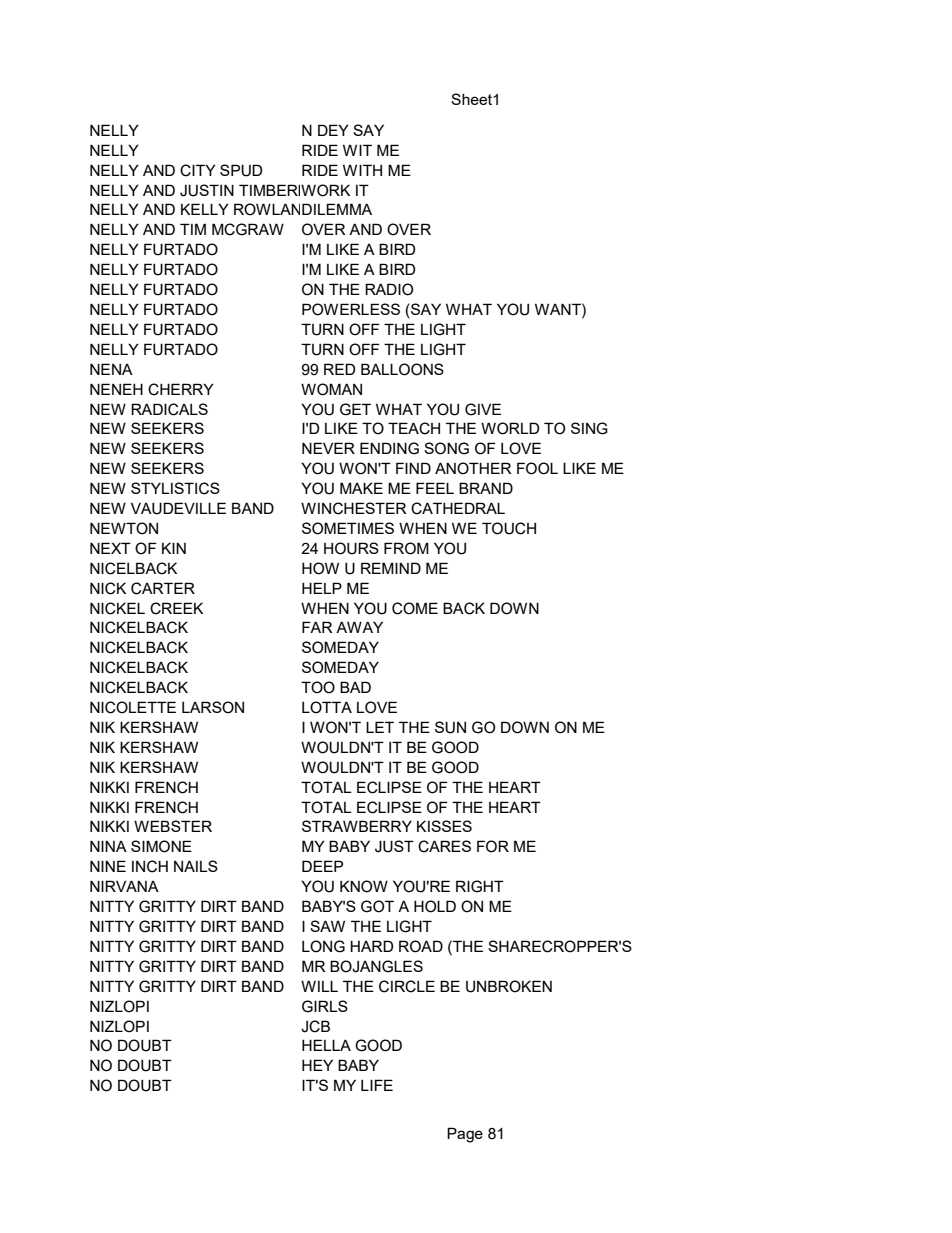  What do you see at coordinates (169, 409) in the screenshot?
I see `RADICALS` at bounding box center [169, 409].
